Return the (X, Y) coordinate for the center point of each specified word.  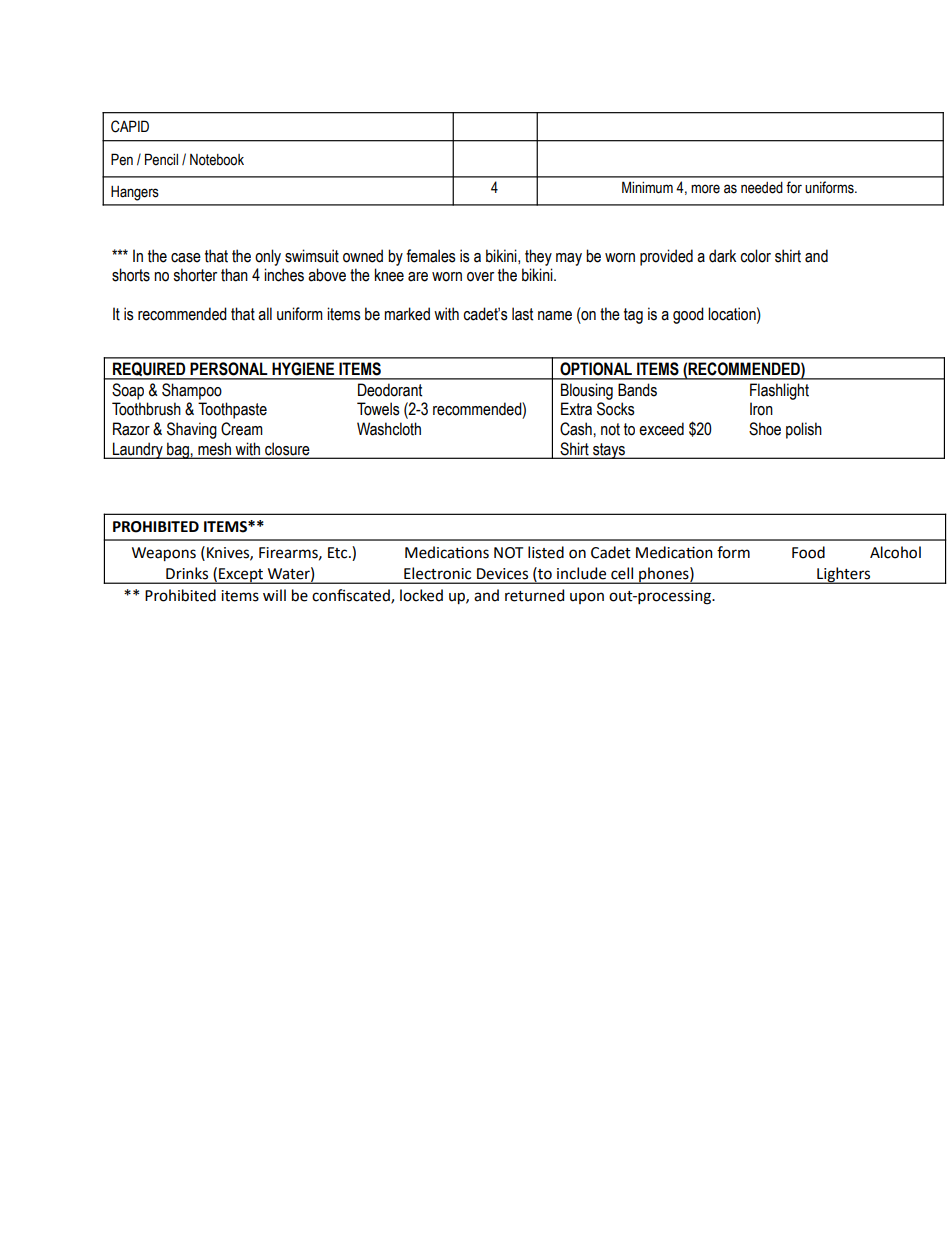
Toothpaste (232, 410)
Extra (576, 409)
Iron (761, 409)
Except (241, 576)
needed (762, 188)
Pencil (161, 159)
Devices (502, 574)
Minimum (647, 187)
